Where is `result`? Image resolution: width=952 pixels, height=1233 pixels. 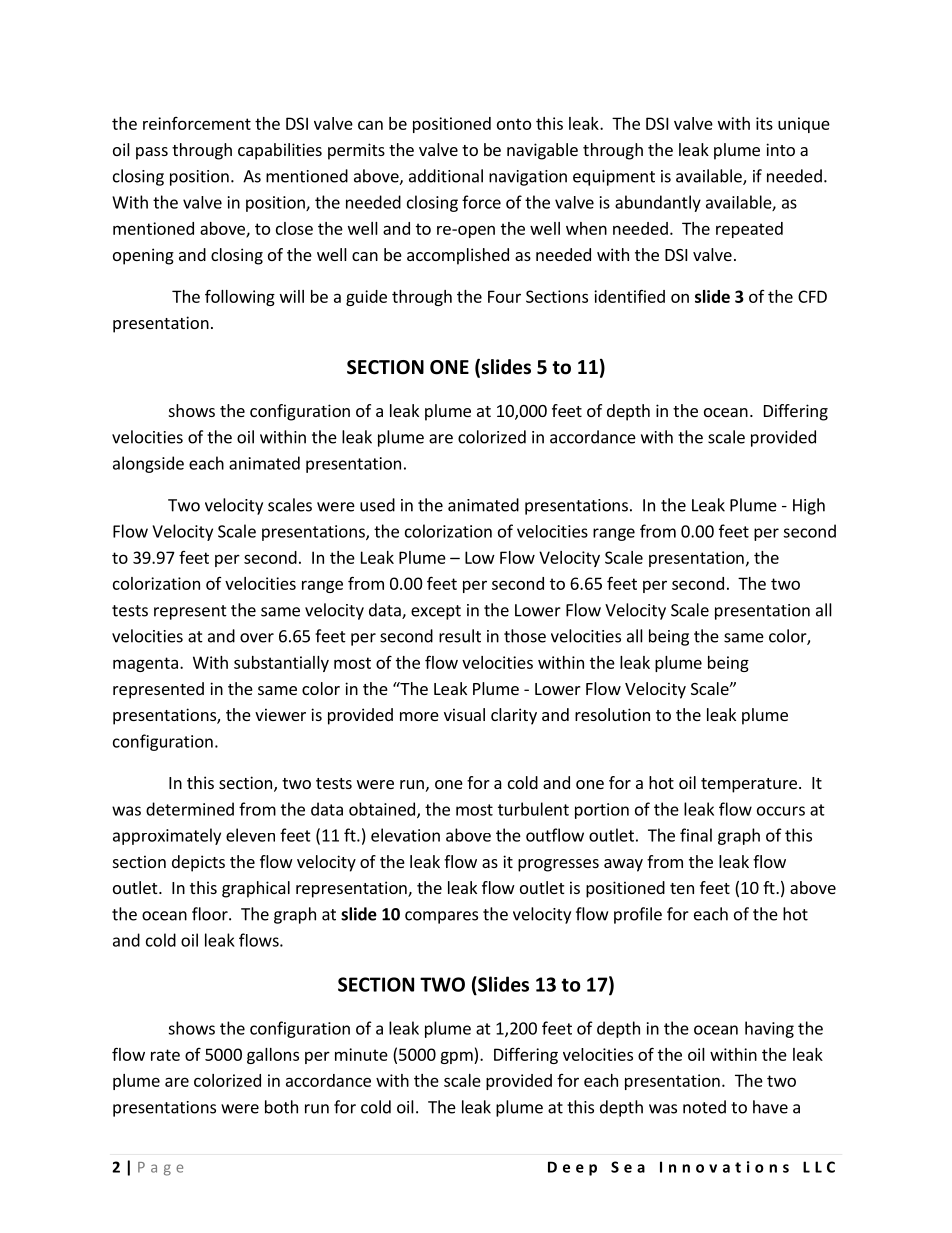
result is located at coordinates (460, 636).
